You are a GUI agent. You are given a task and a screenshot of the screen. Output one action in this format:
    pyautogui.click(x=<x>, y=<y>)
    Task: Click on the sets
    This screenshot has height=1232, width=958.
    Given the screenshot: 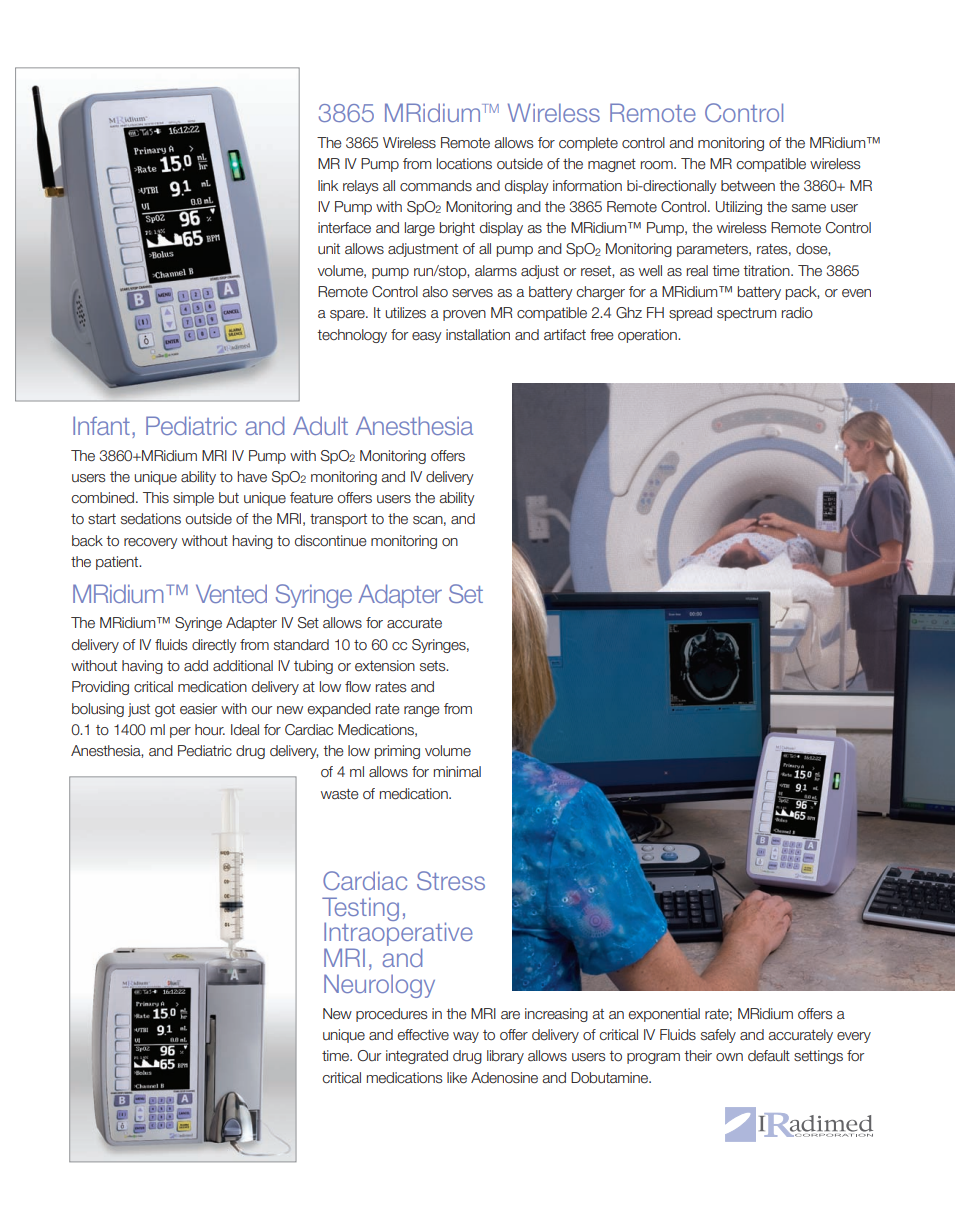 What is the action you would take?
    pyautogui.click(x=434, y=666)
